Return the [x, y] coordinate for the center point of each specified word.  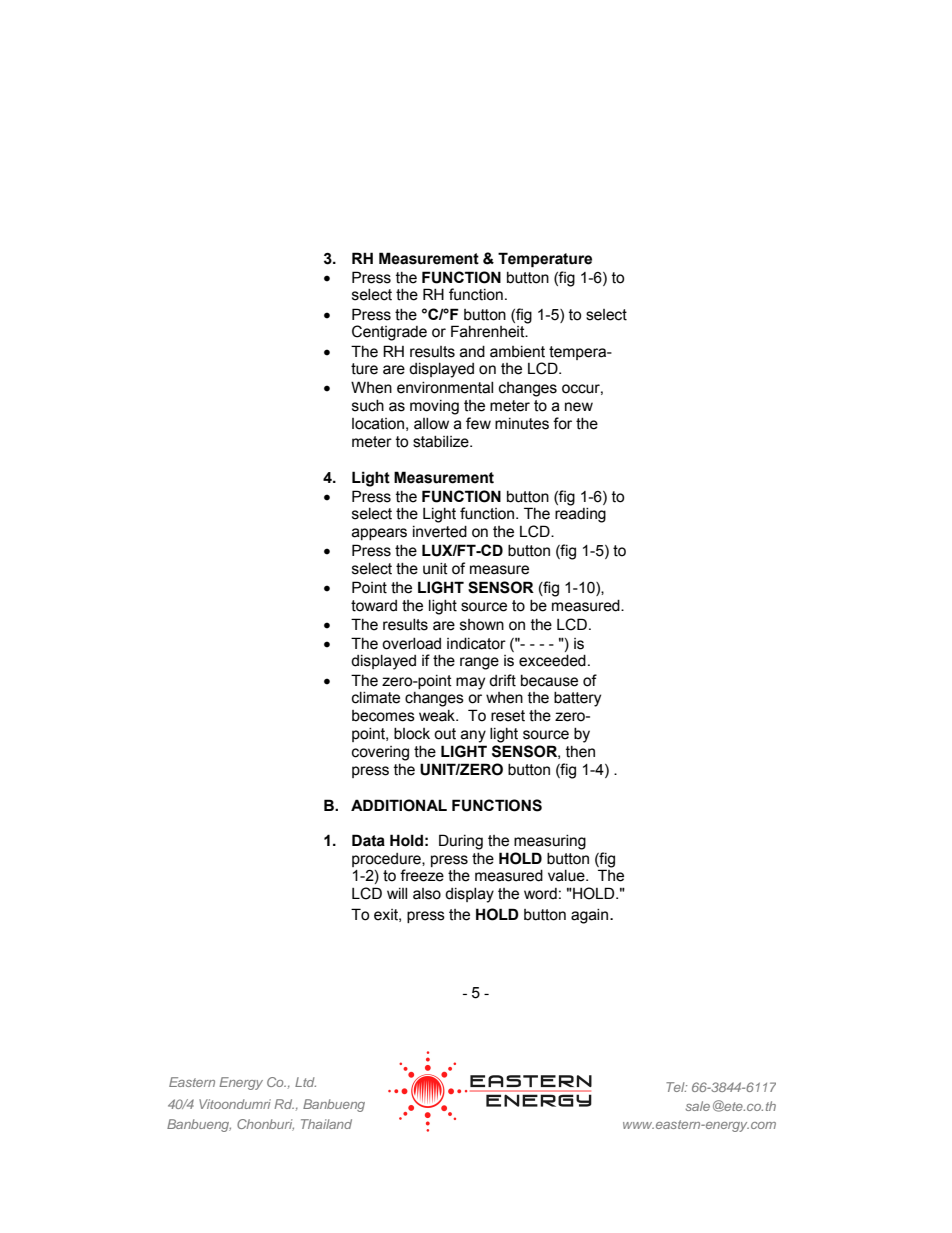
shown [482, 625]
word [540, 894]
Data [368, 840]
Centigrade [389, 333]
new [579, 407]
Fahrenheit [489, 331]
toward [374, 606]
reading [580, 514]
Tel [676, 1087]
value [567, 876]
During [461, 842]
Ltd [305, 1082]
